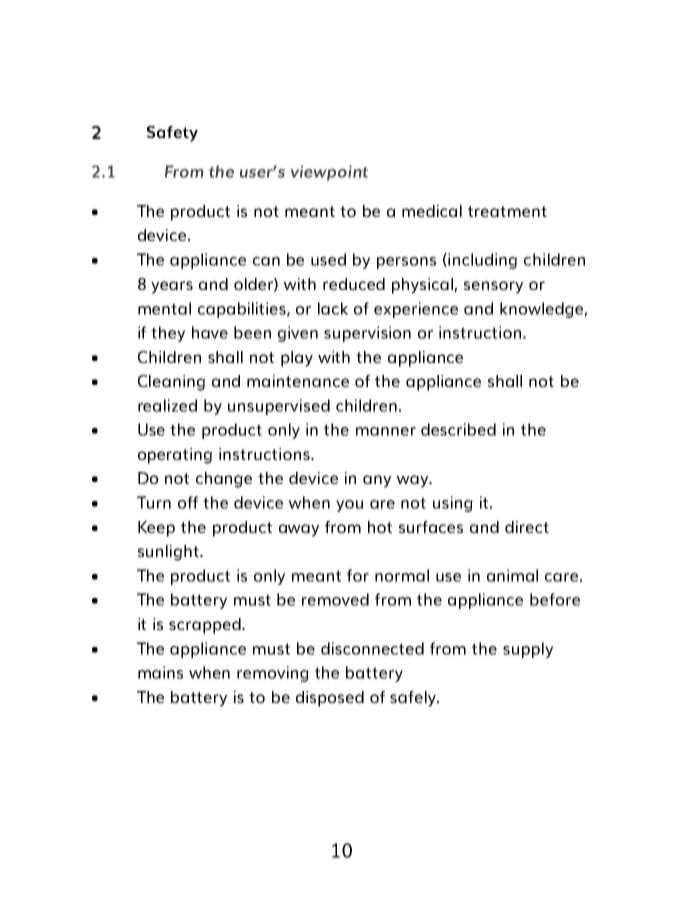 The height and width of the screenshot is (898, 682). I want to click on viewpoint, so click(329, 173).
